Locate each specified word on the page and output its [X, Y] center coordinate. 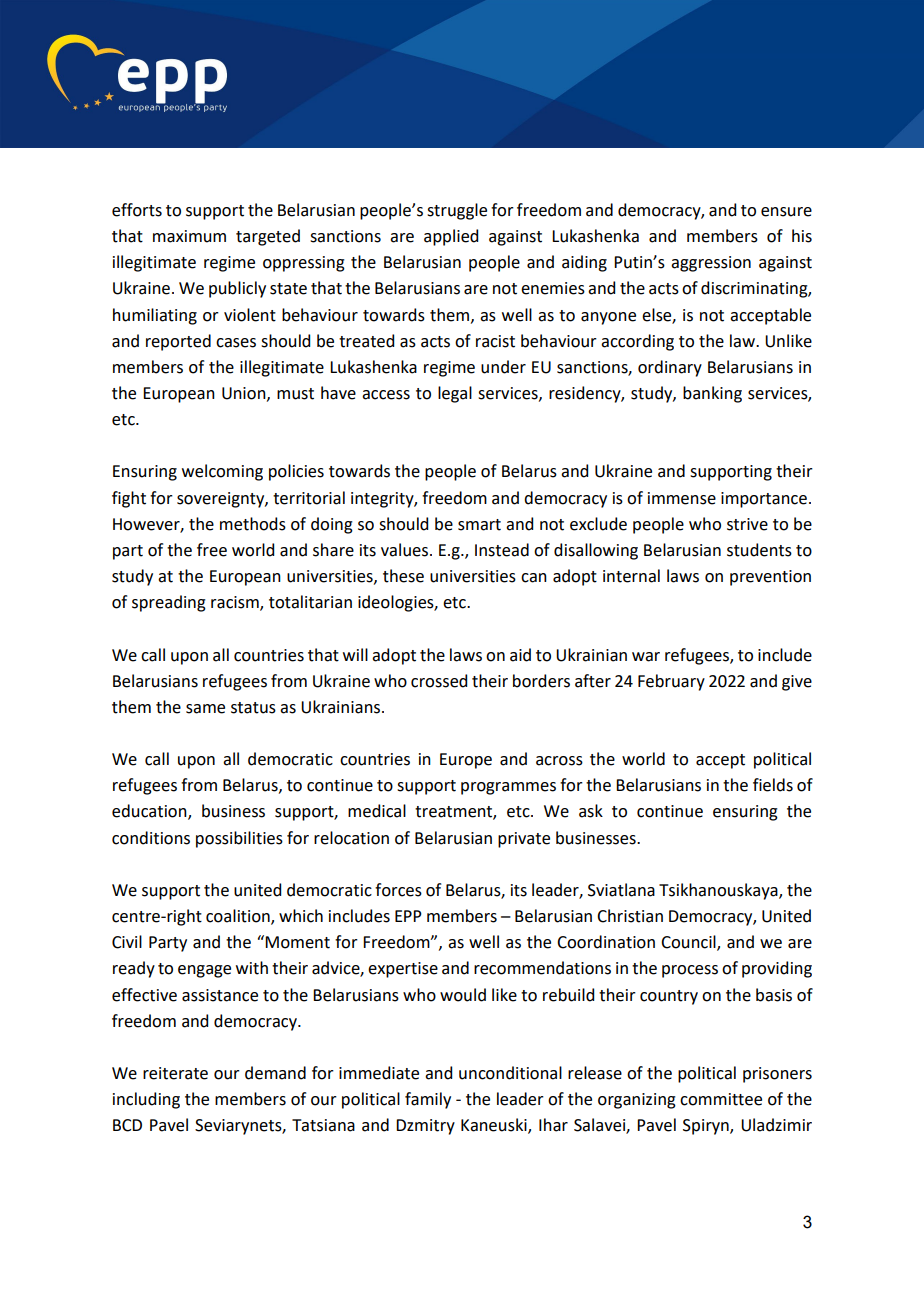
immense [682, 498]
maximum [189, 236]
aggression [711, 264]
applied [451, 237]
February [671, 682]
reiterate [175, 1073]
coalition [239, 917]
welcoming [222, 472]
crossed [439, 681]
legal [455, 394]
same [205, 709]
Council [689, 943]
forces [398, 890]
